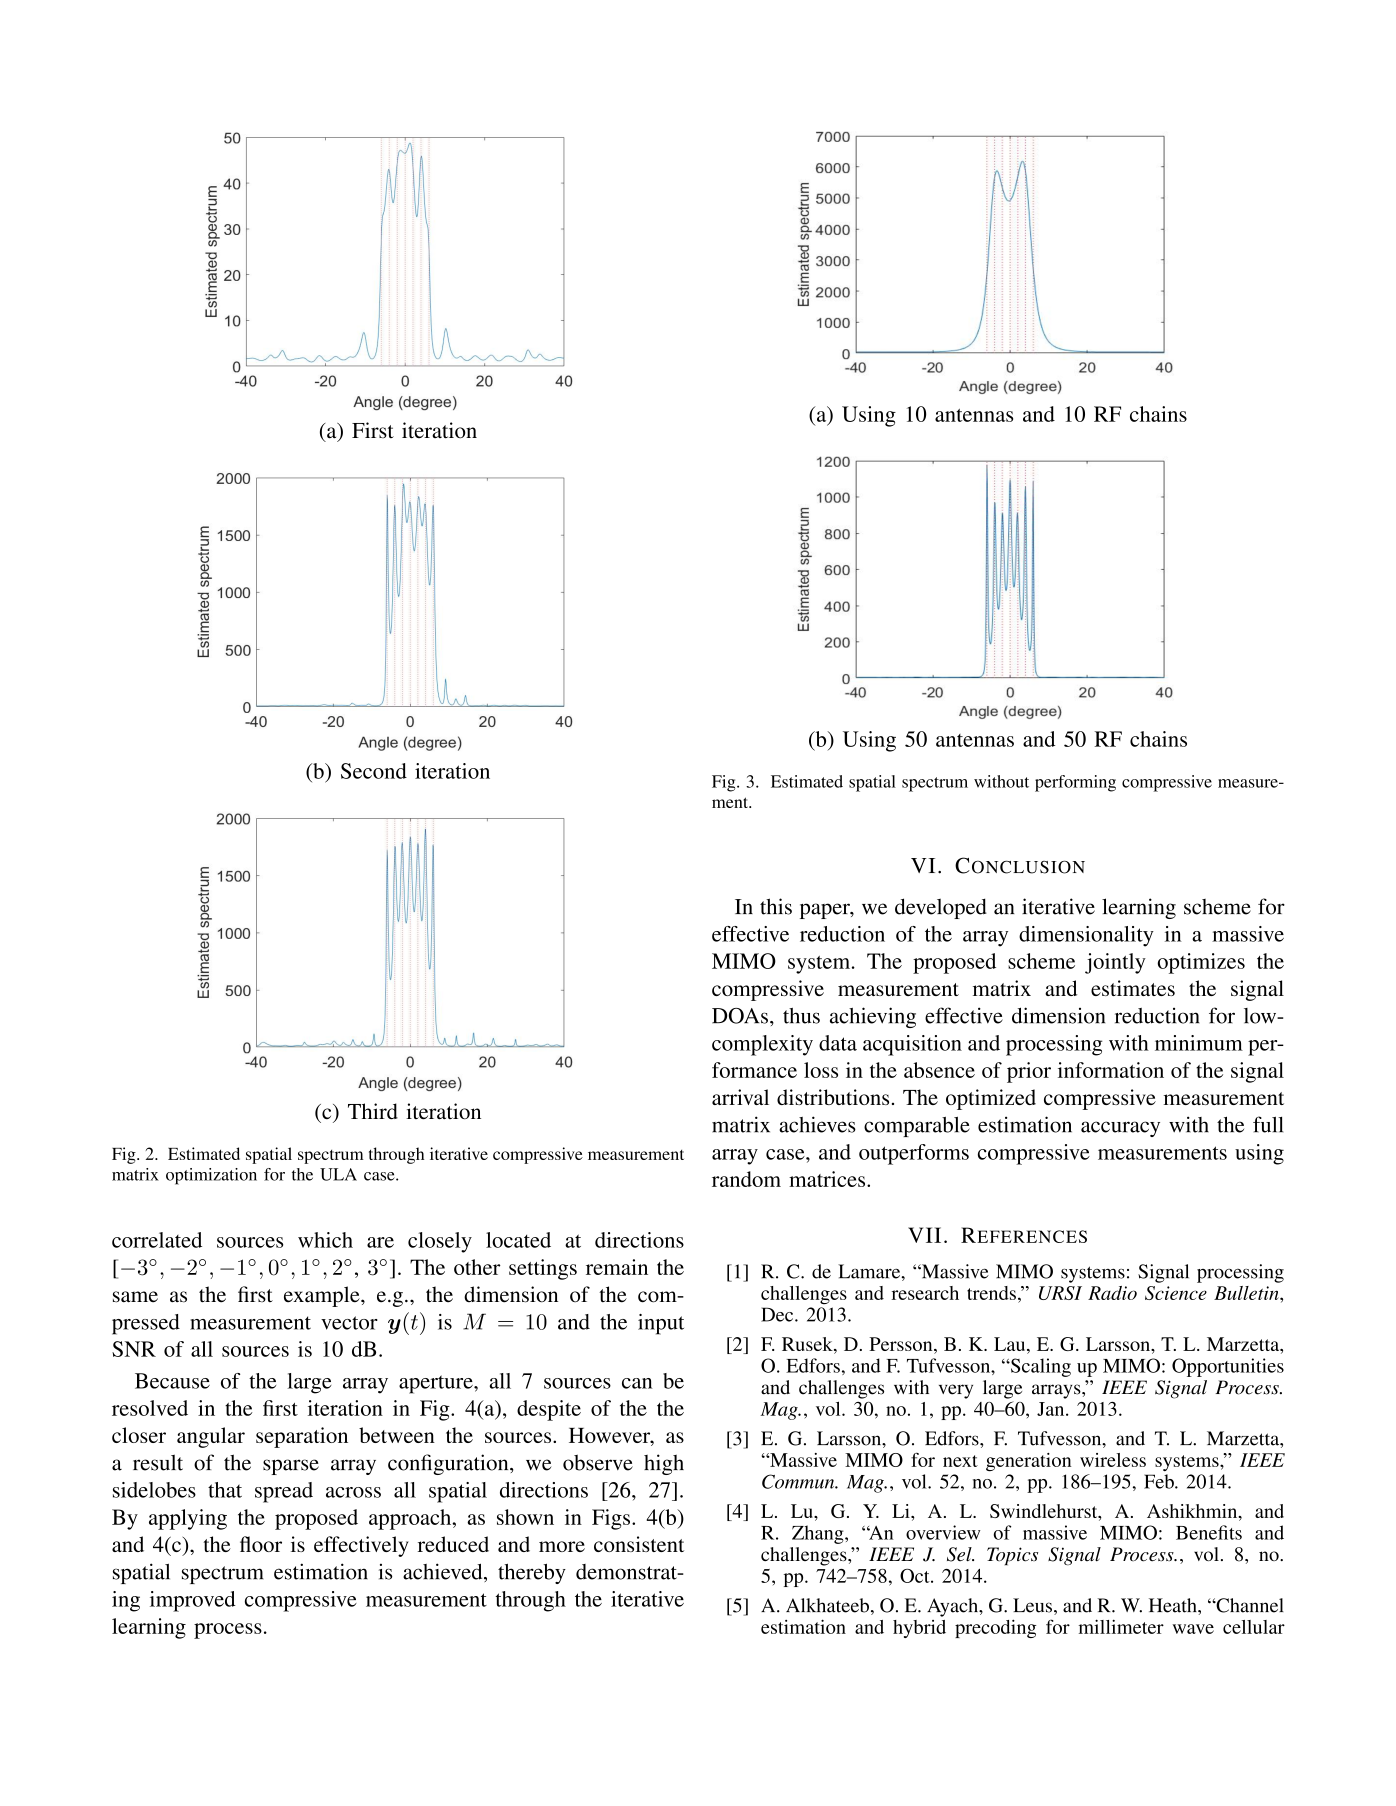 The width and height of the screenshot is (1396, 1806). What do you see at coordinates (1075, 783) in the screenshot?
I see `performing` at bounding box center [1075, 783].
